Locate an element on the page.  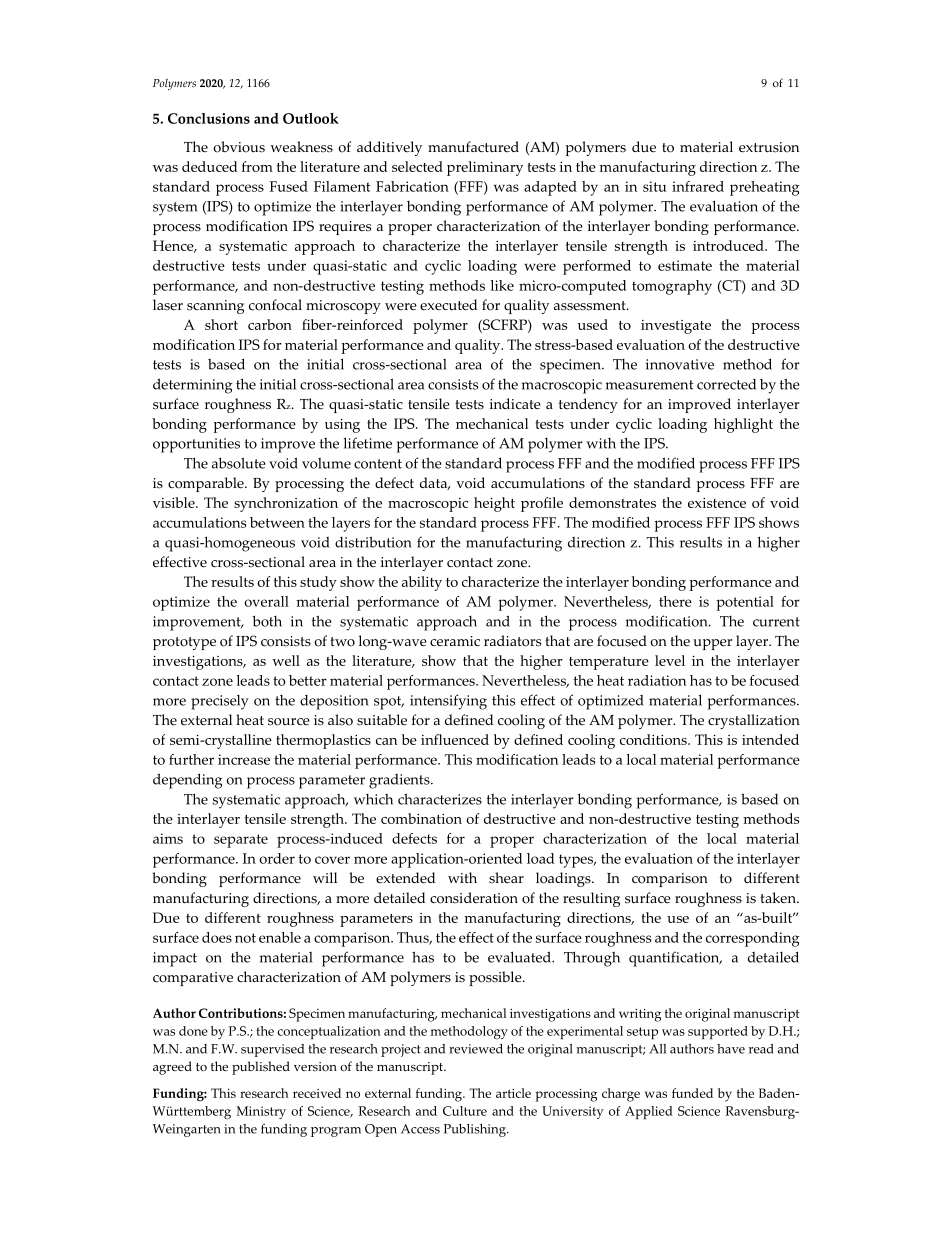
funded is located at coordinates (692, 1093).
